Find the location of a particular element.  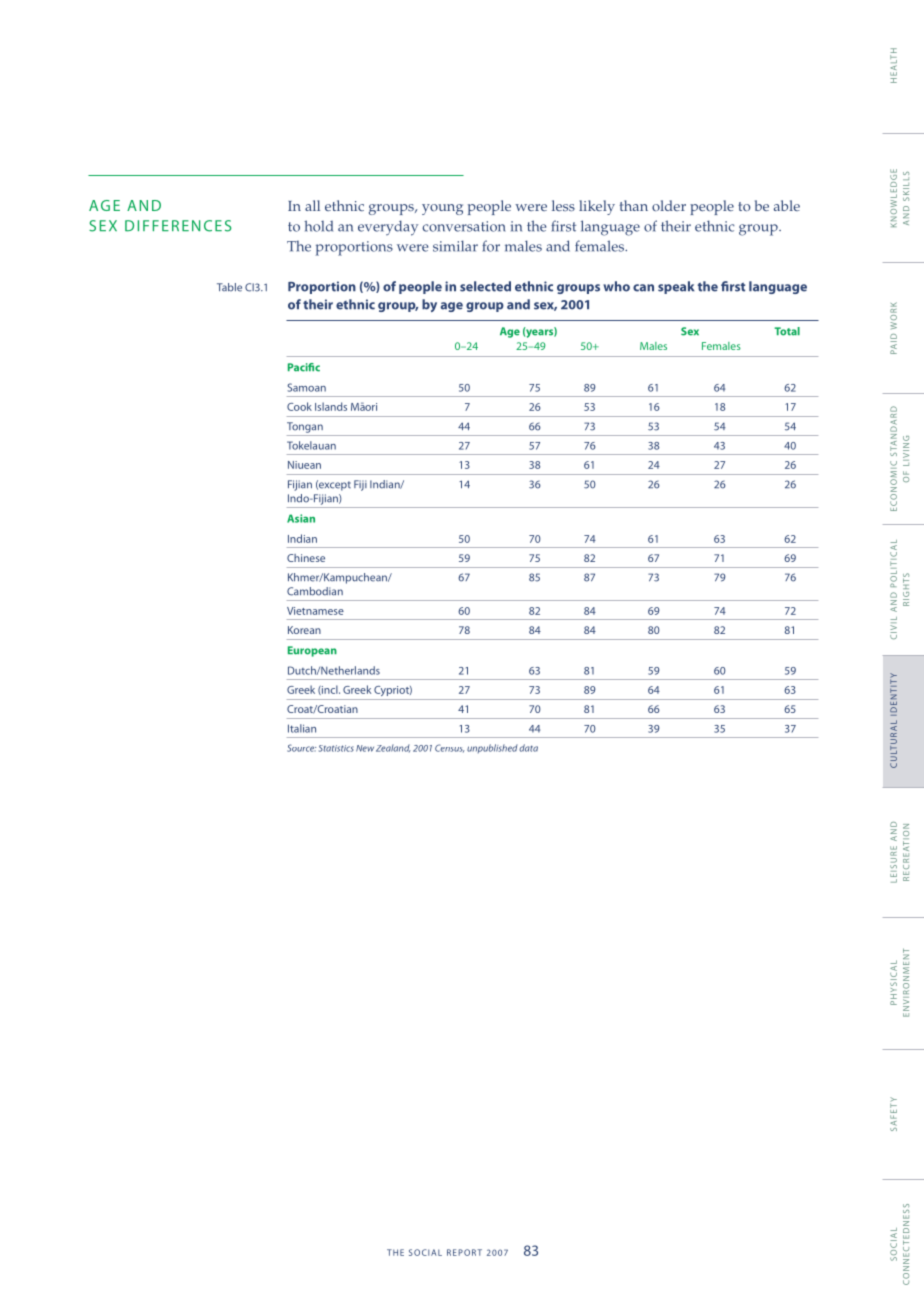

New is located at coordinates (365, 748).
